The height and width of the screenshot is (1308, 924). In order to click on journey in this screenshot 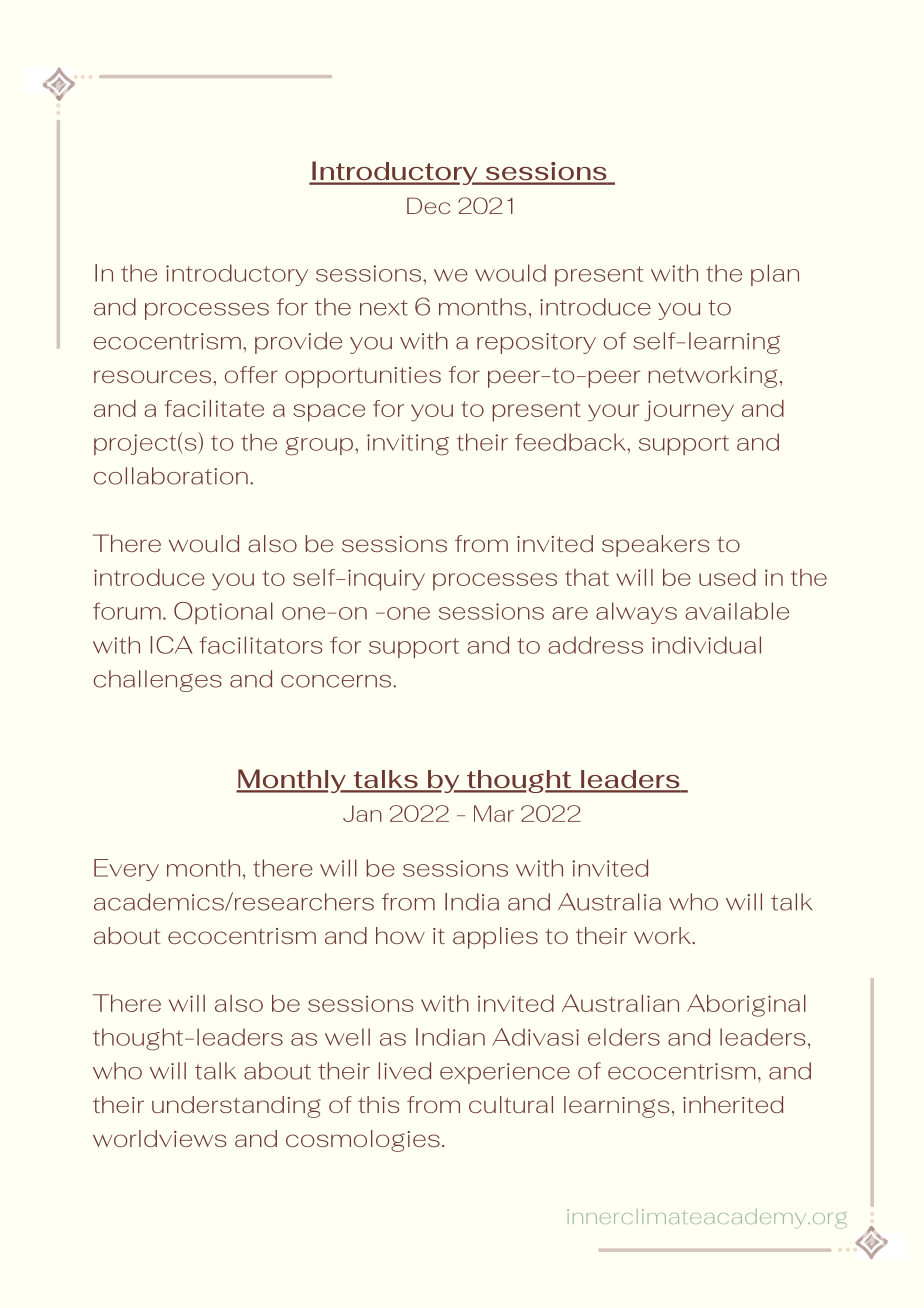, I will do `click(689, 411)`.
